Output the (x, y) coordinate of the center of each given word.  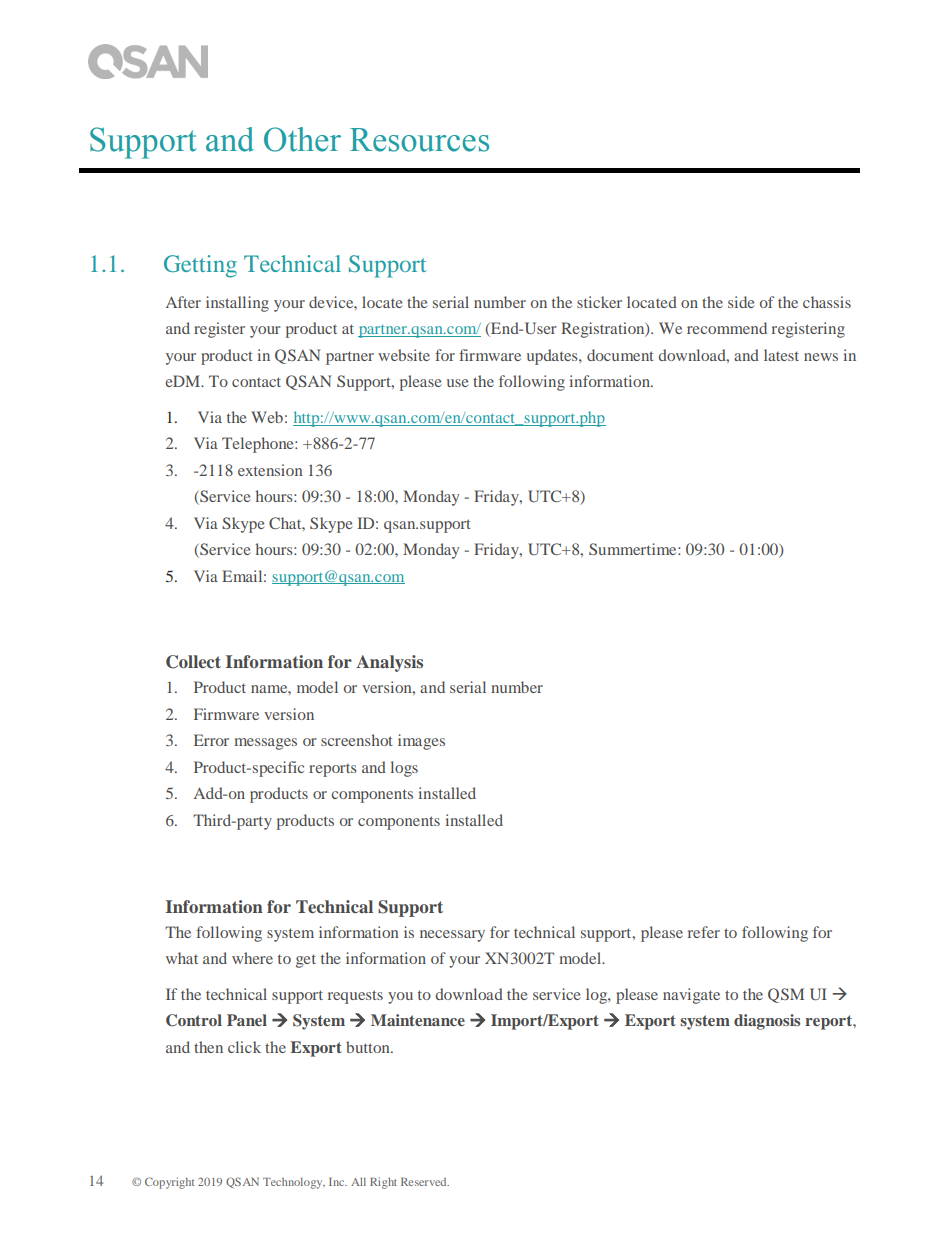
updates (553, 357)
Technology (294, 1183)
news (821, 357)
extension (270, 470)
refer (704, 932)
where (252, 958)
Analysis (389, 663)
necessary (452, 936)
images (421, 742)
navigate (691, 996)
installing (237, 304)
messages (265, 744)
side (741, 302)
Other (302, 139)
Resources (419, 140)
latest (781, 355)
